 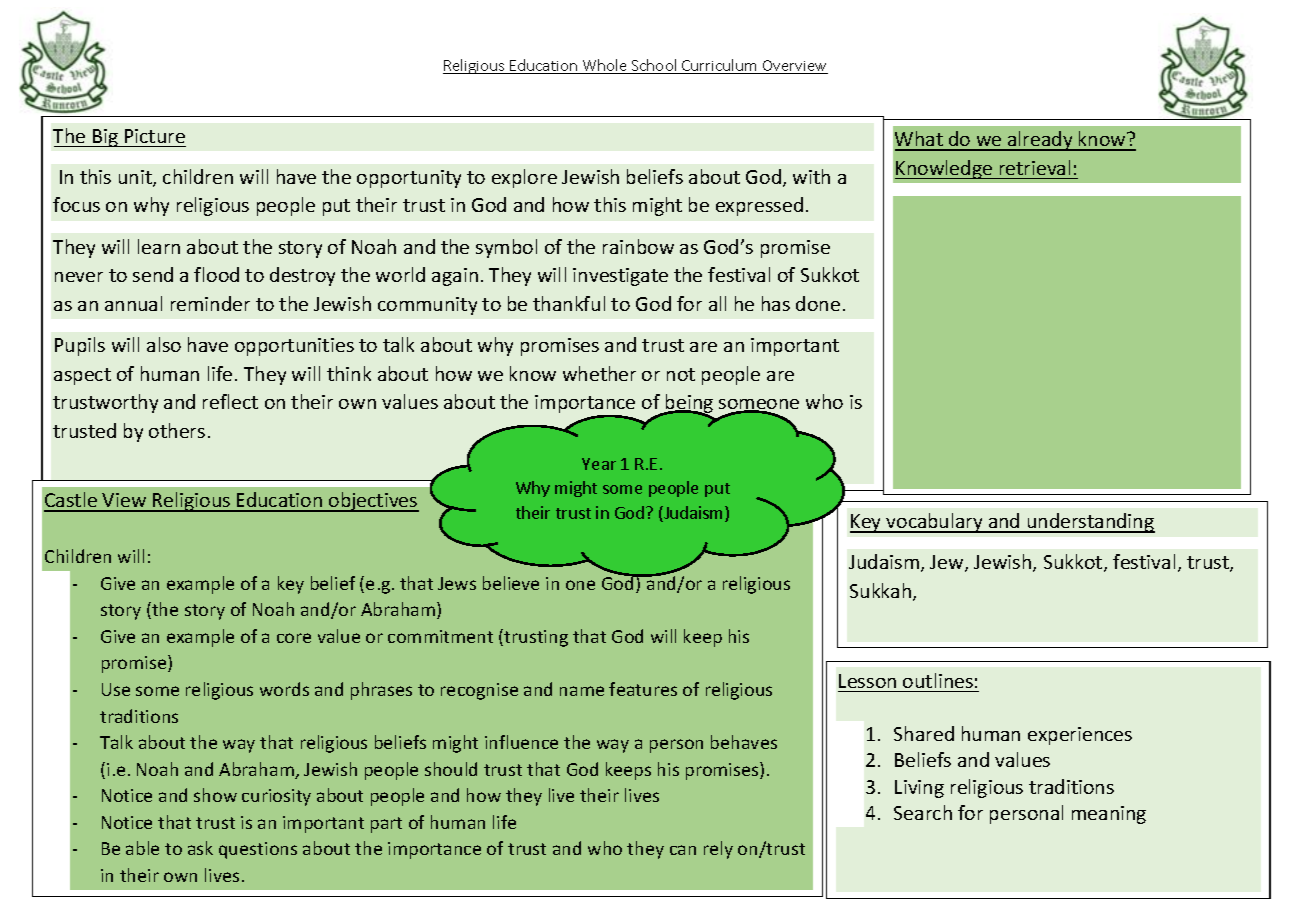 I want to click on ask, so click(x=200, y=848).
